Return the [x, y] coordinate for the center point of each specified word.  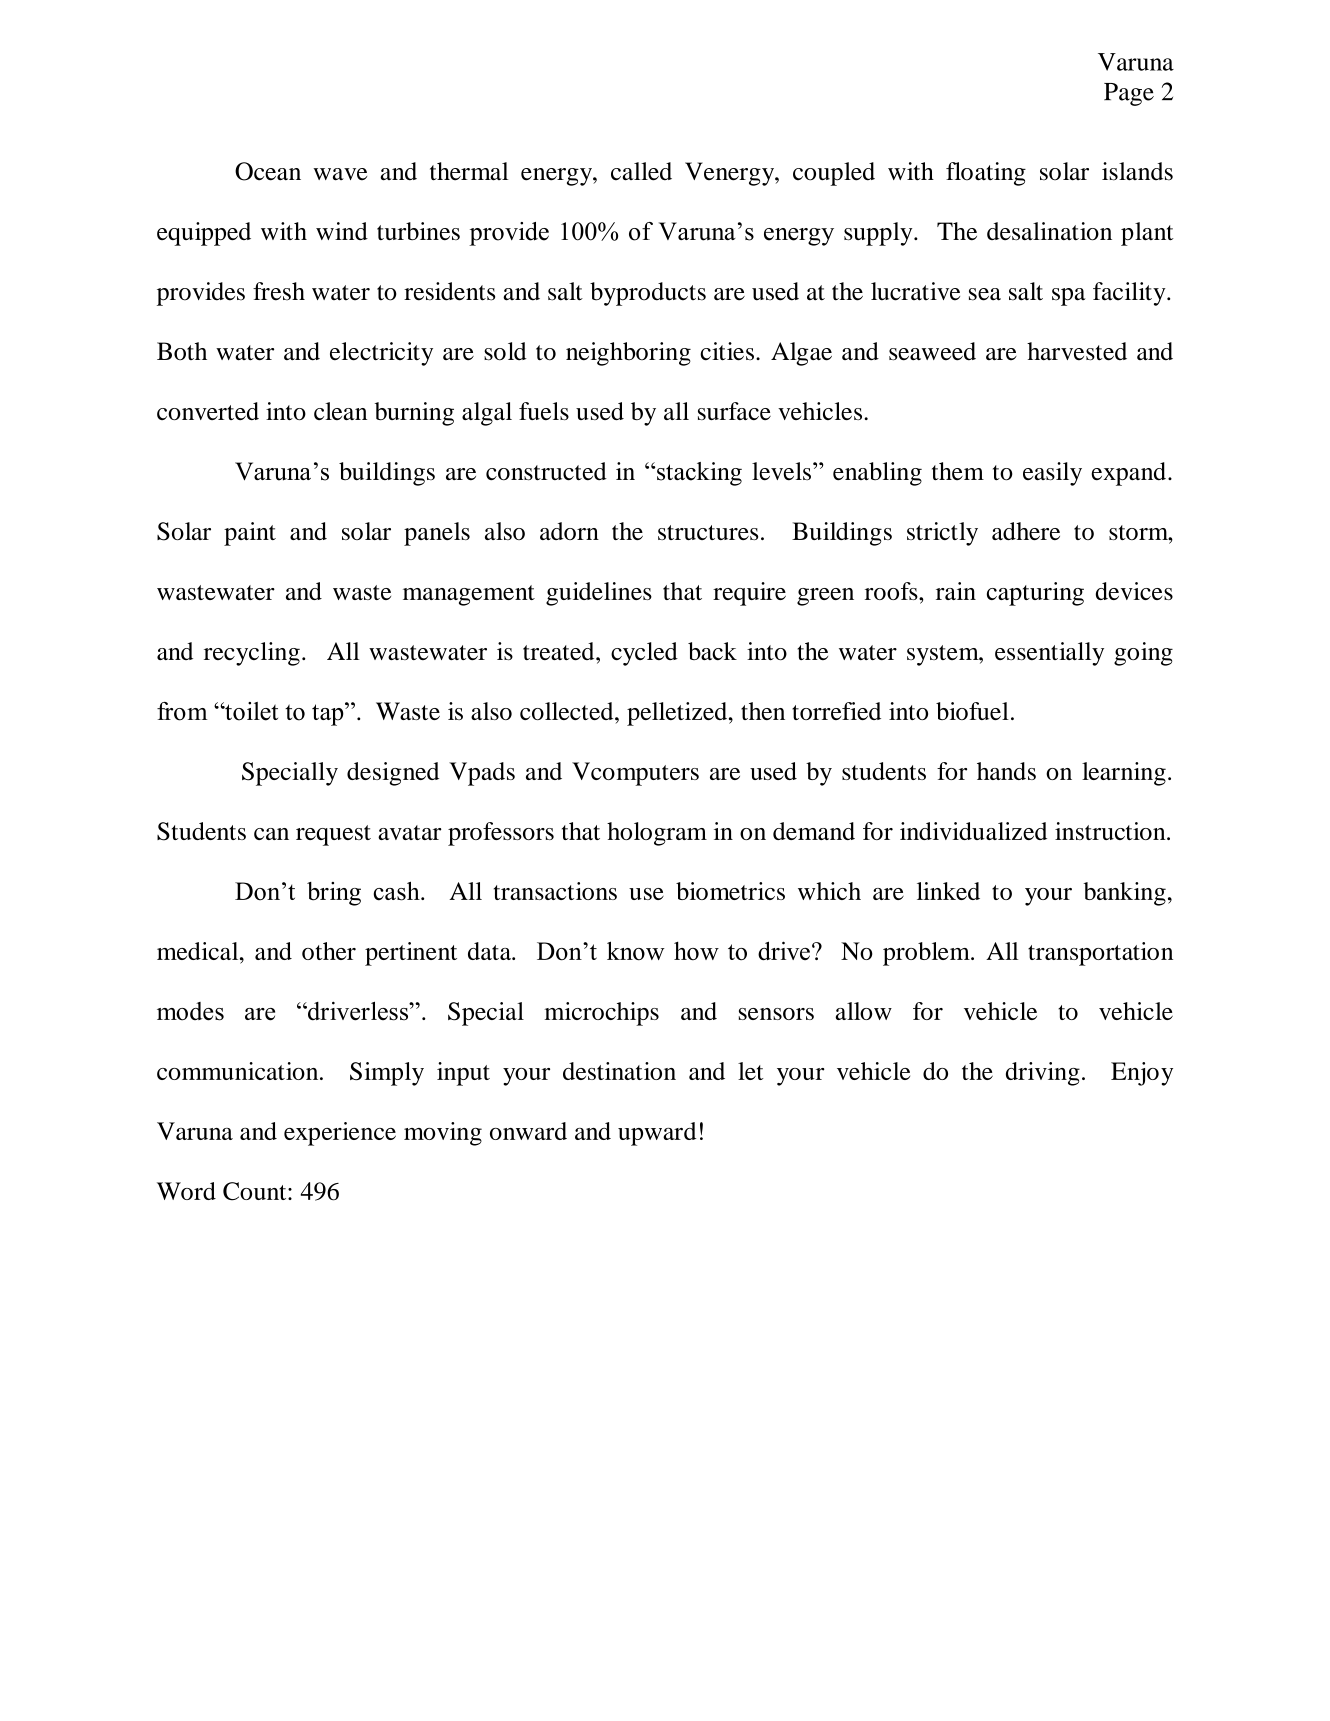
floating [986, 174]
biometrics [730, 891]
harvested [1077, 351]
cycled [644, 654]
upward [657, 1134]
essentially [1049, 654]
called [641, 171]
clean [340, 411]
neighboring [628, 354]
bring [334, 894]
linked [948, 891]
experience [340, 1134]
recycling [252, 654]
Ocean [268, 171]
